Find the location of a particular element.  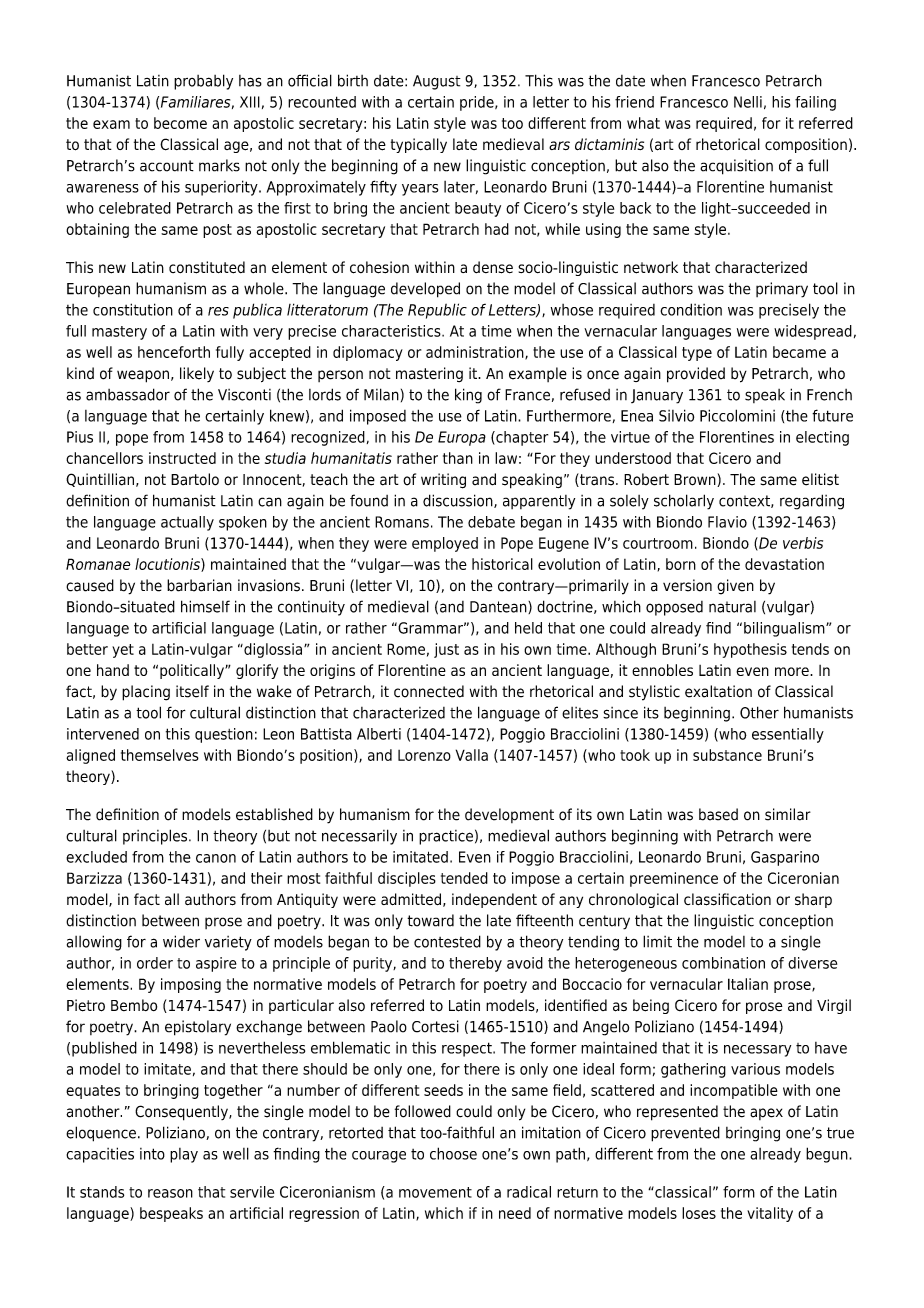

failing is located at coordinates (815, 103).
